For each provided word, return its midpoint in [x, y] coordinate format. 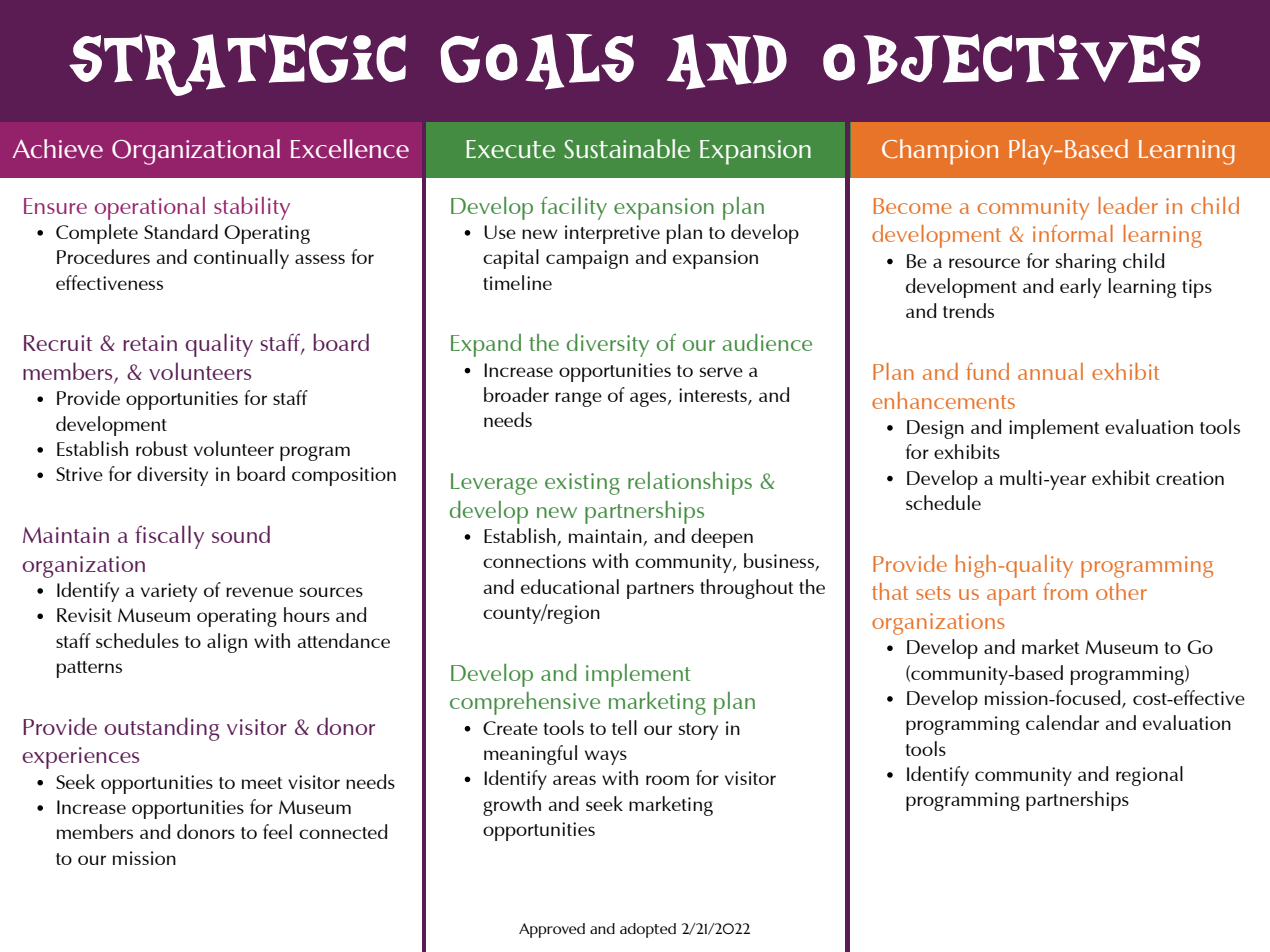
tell [624, 727]
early [1080, 288]
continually [241, 259]
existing [582, 484]
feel [277, 831]
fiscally [169, 537]
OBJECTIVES [1011, 59]
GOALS [537, 62]
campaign [587, 259]
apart [1011, 596]
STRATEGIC [237, 65]
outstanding [162, 729]
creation [1190, 478]
